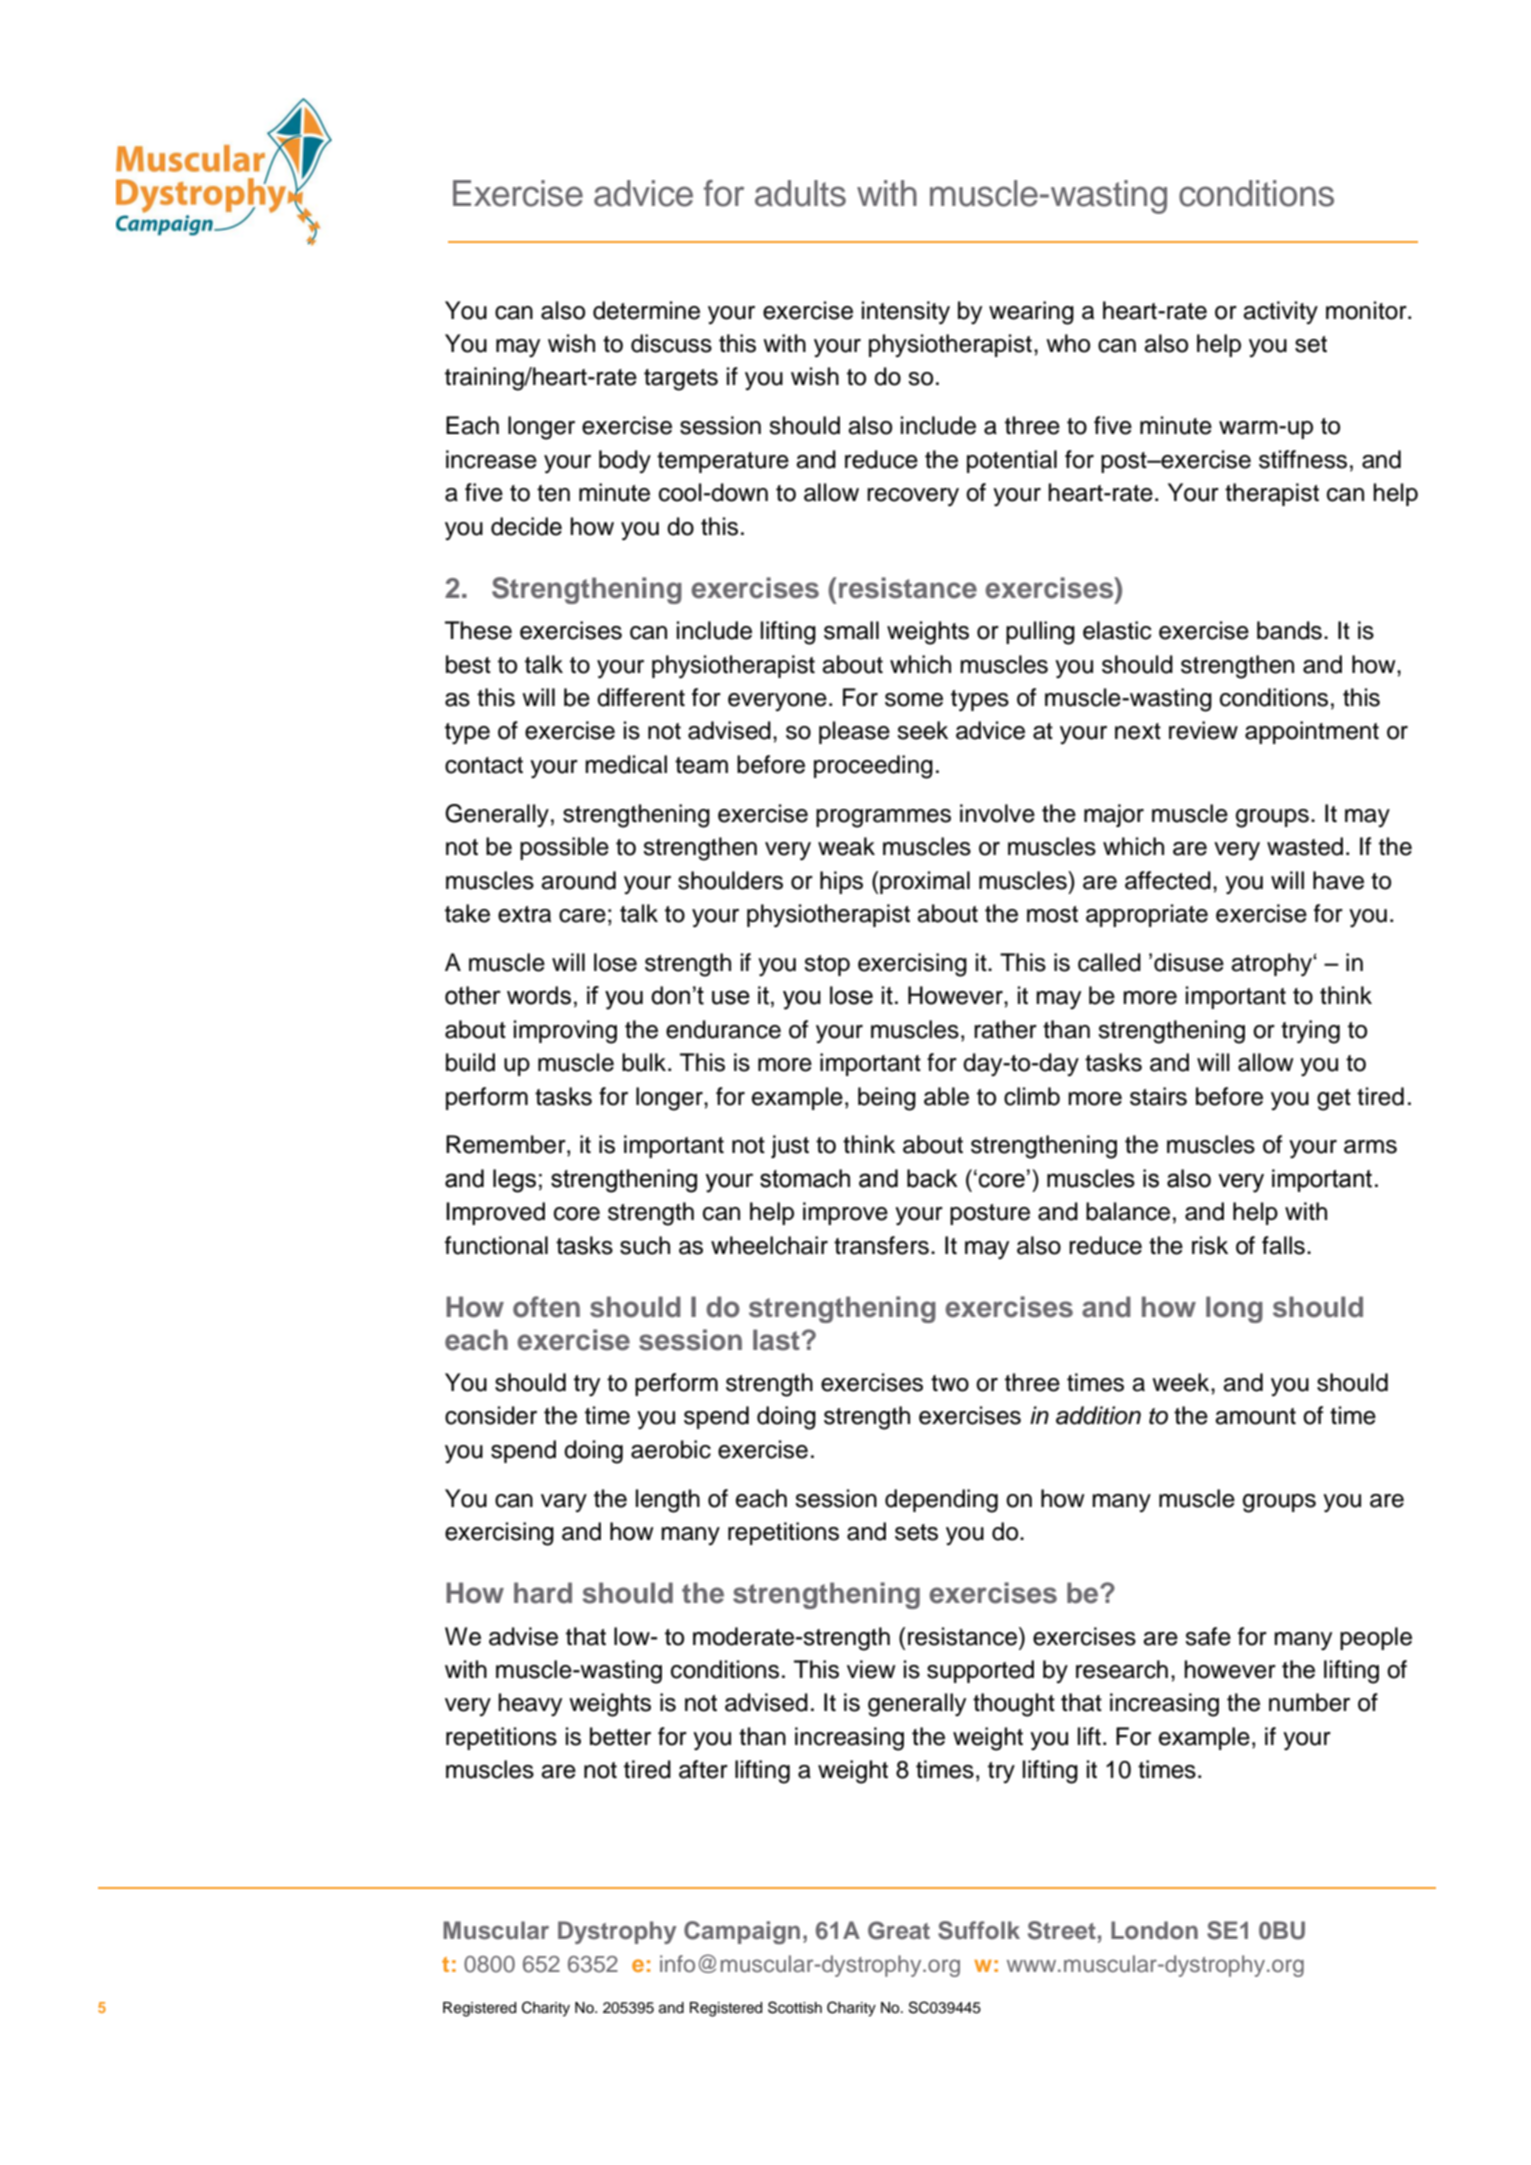  Describe the element at coordinates (1289, 630) in the screenshot. I see `bands` at that location.
